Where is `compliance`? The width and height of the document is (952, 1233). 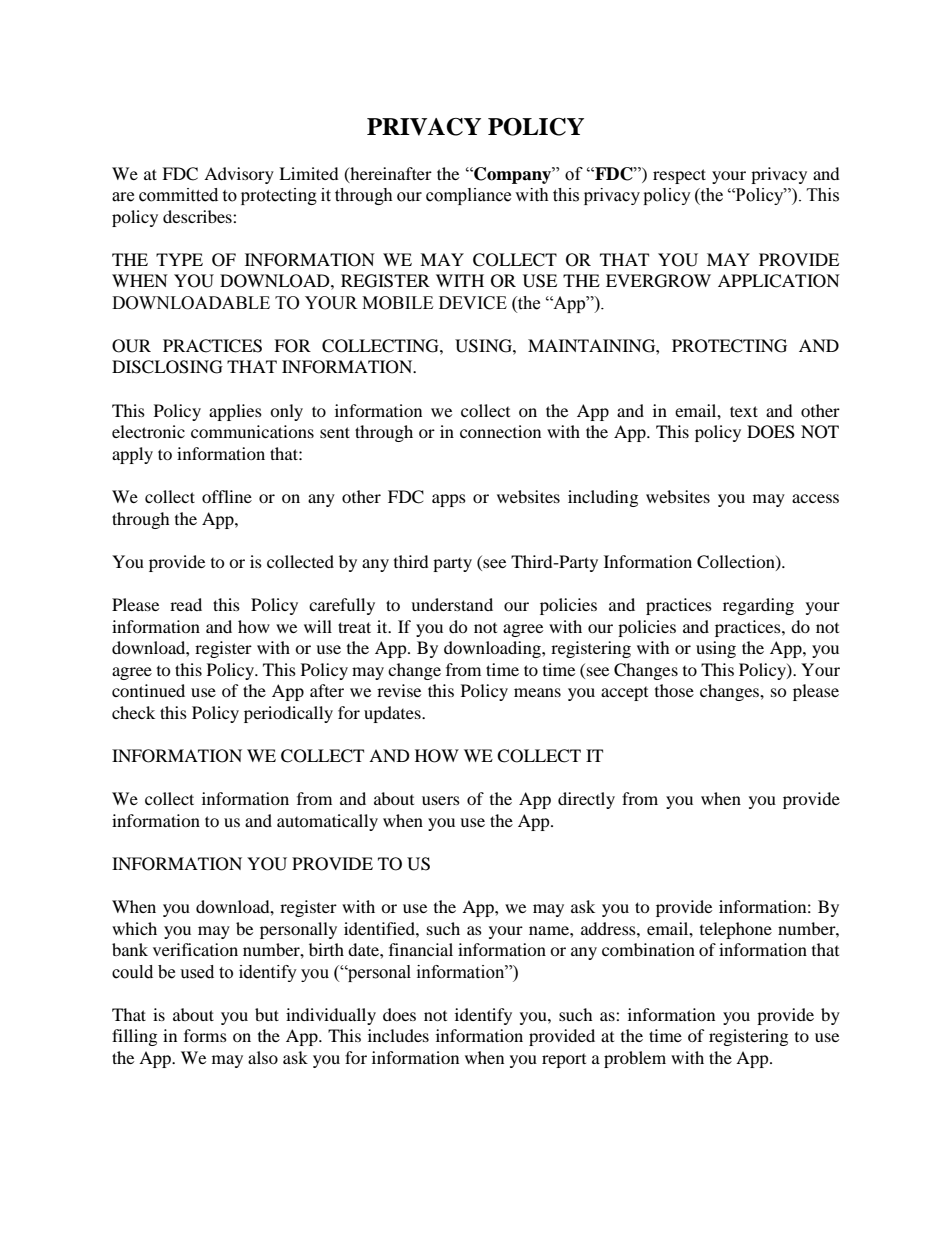
compliance is located at coordinates (468, 196).
